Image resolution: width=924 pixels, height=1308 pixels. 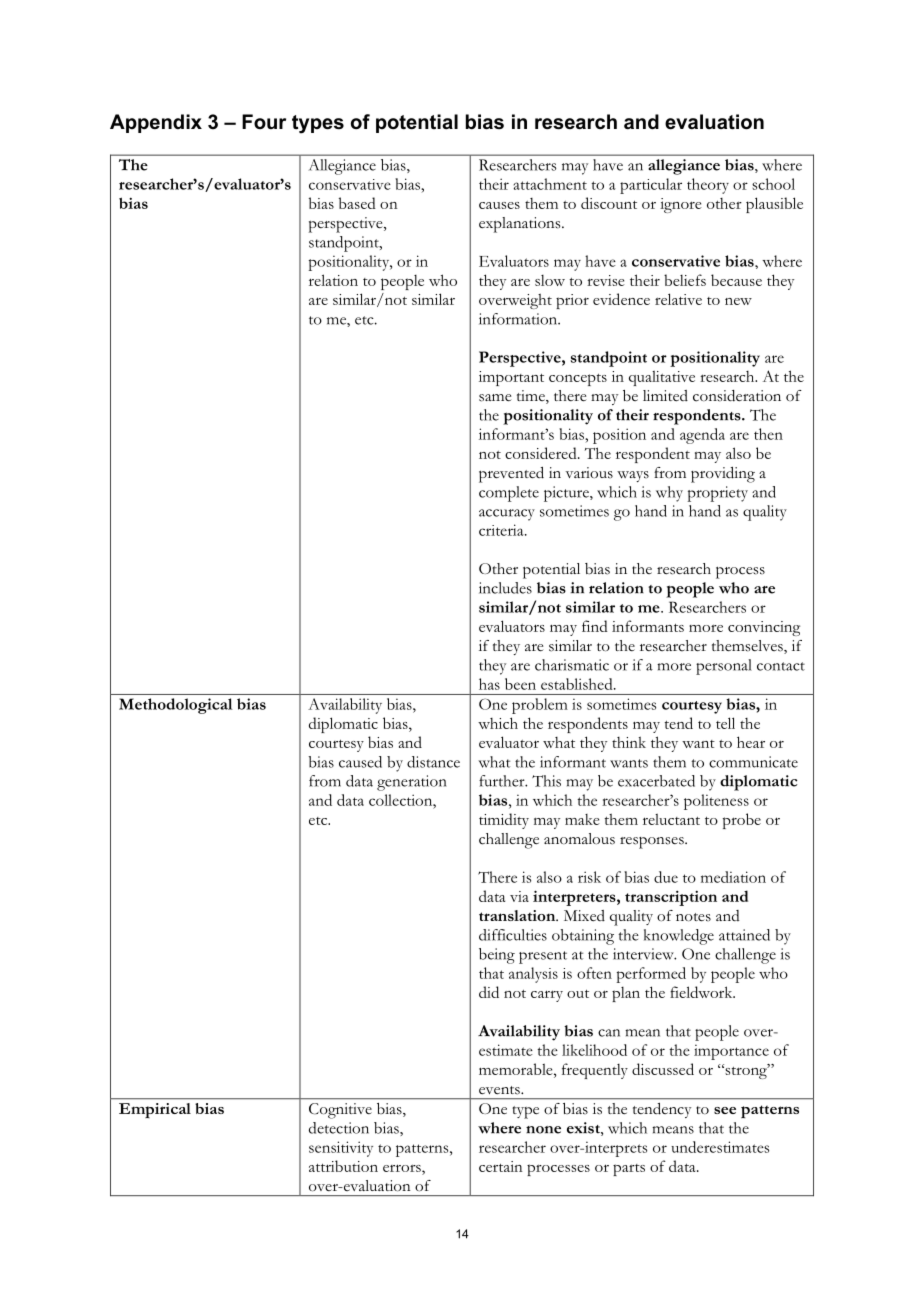 What do you see at coordinates (499, 205) in the document?
I see `causes` at bounding box center [499, 205].
